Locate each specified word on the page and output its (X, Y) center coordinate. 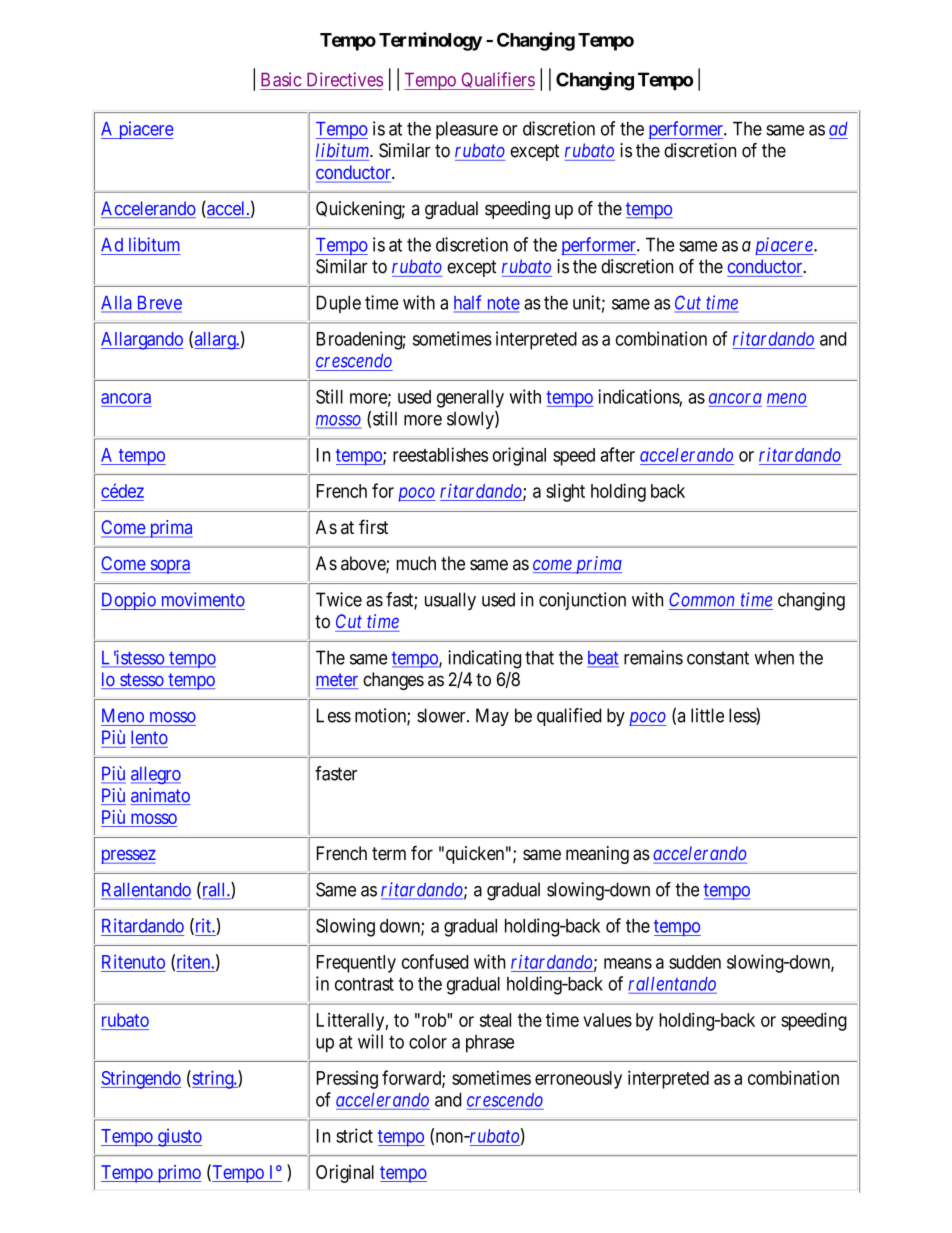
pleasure (467, 130)
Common (701, 599)
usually (450, 601)
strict (354, 1135)
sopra (169, 567)
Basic (281, 79)
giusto (179, 1137)
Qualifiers (497, 81)
